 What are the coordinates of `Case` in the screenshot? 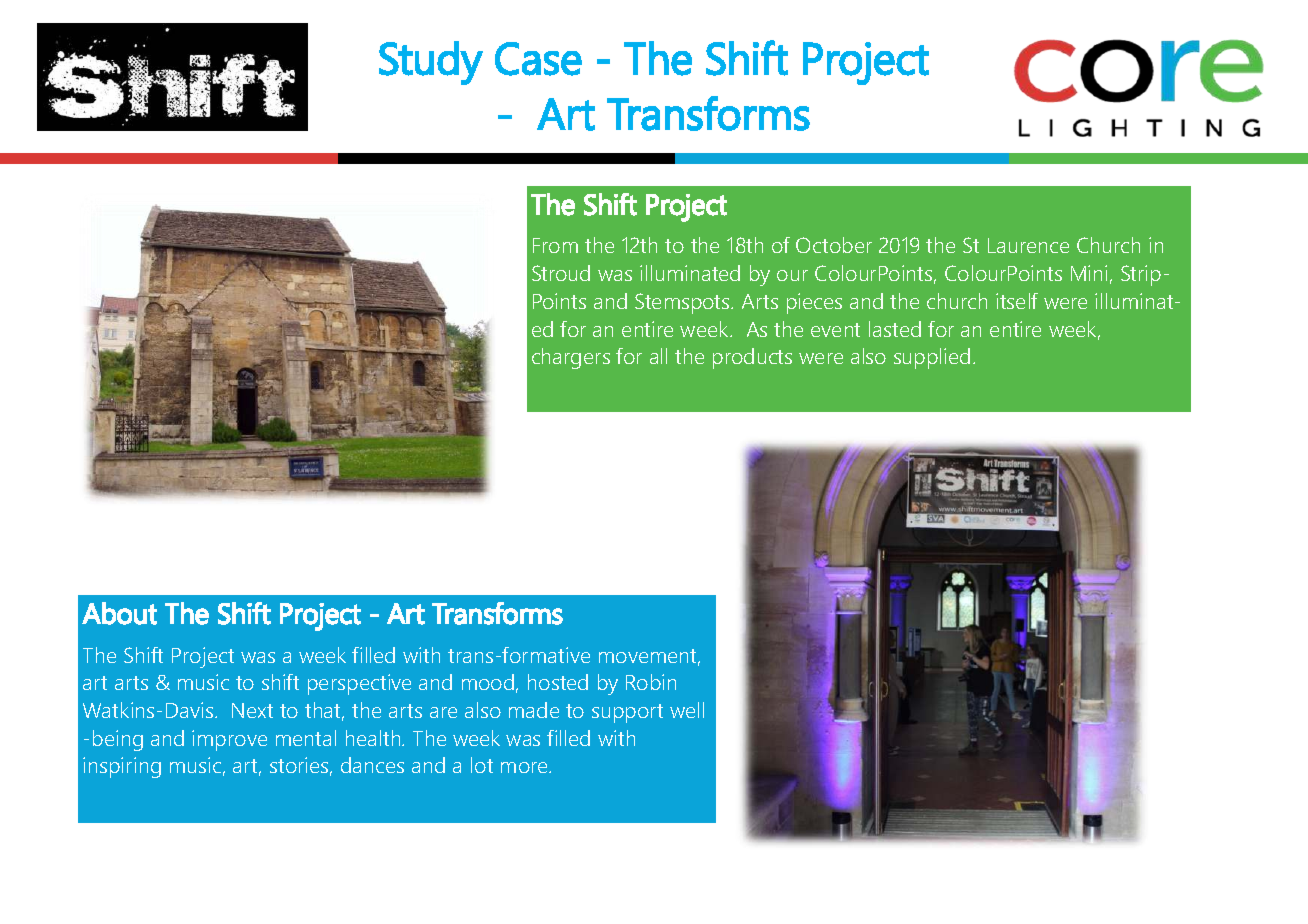 It's located at (538, 59).
